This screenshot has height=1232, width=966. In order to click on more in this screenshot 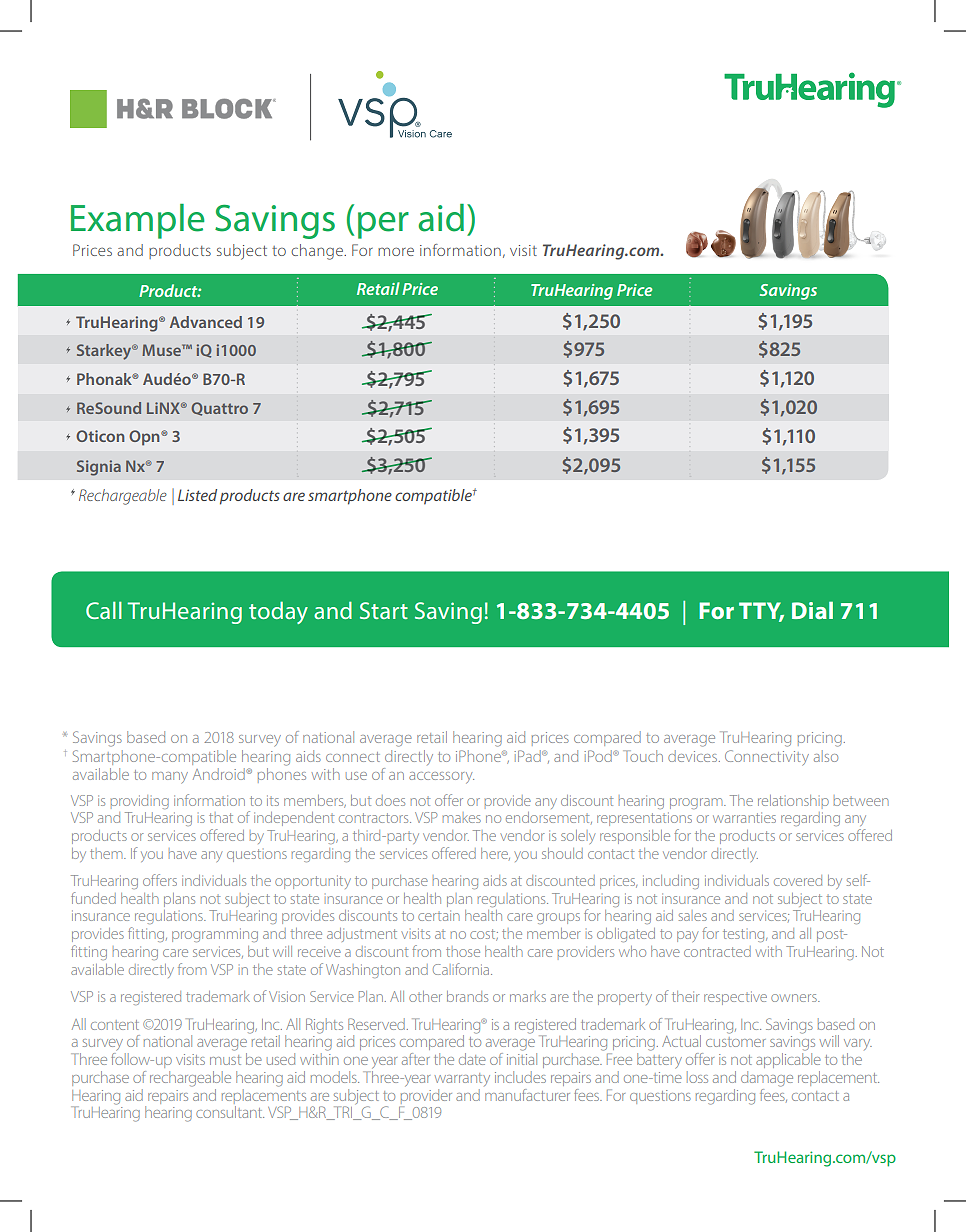, I will do `click(396, 251)`.
